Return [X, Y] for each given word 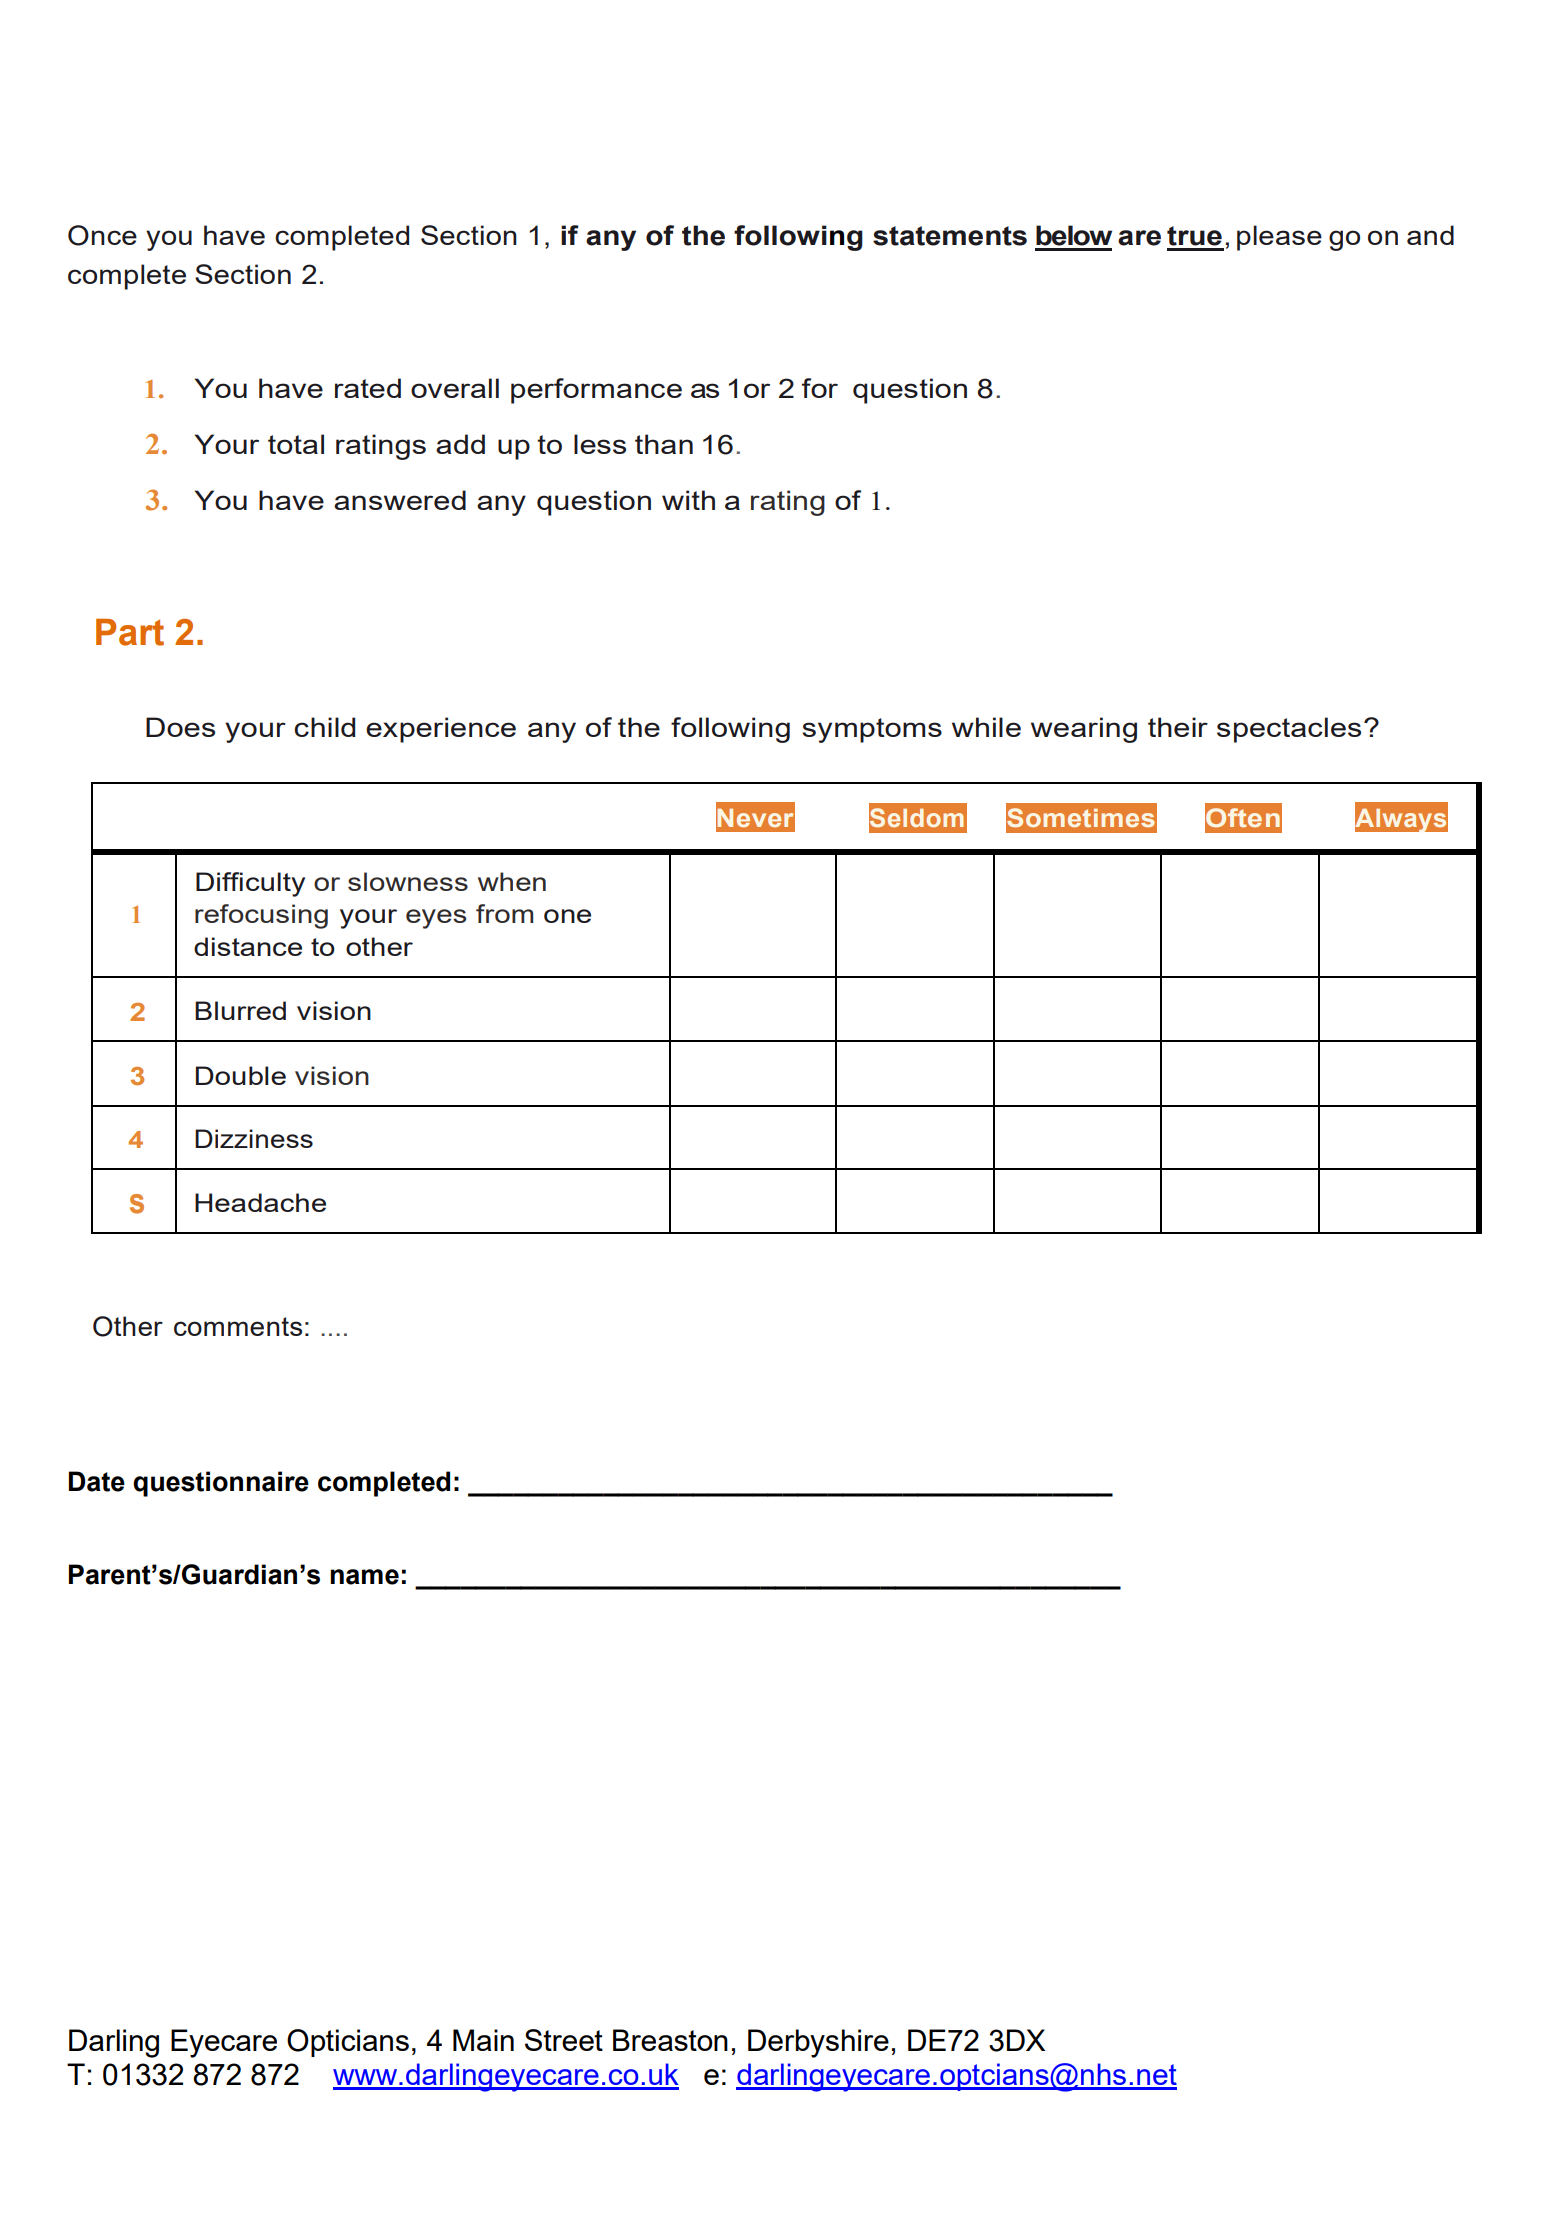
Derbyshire [818, 2043]
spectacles [1289, 730]
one [567, 916]
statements [950, 236]
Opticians [348, 2043]
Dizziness [254, 1138]
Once [102, 235]
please [1279, 238]
